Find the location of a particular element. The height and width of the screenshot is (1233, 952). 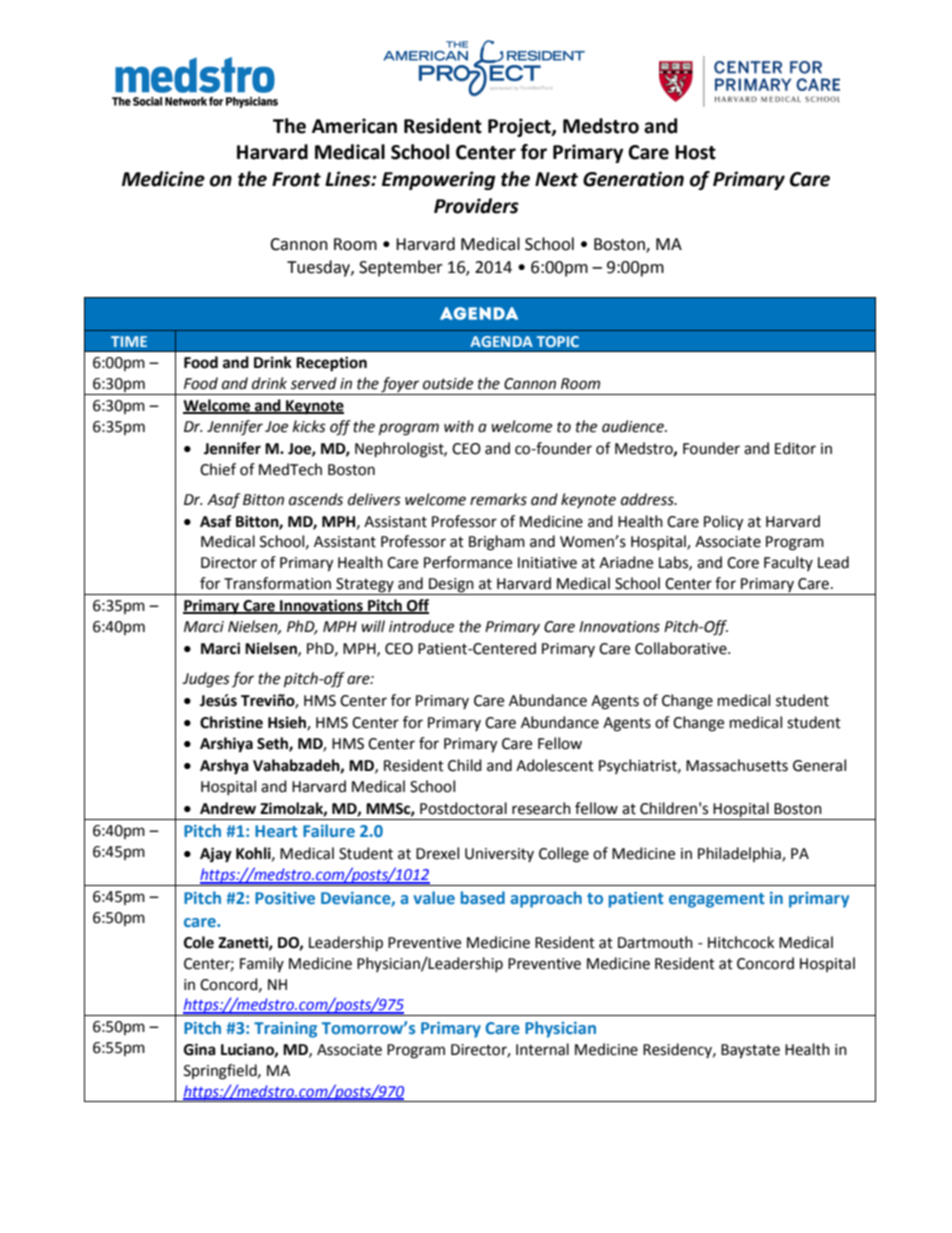

Front is located at coordinates (296, 179).
